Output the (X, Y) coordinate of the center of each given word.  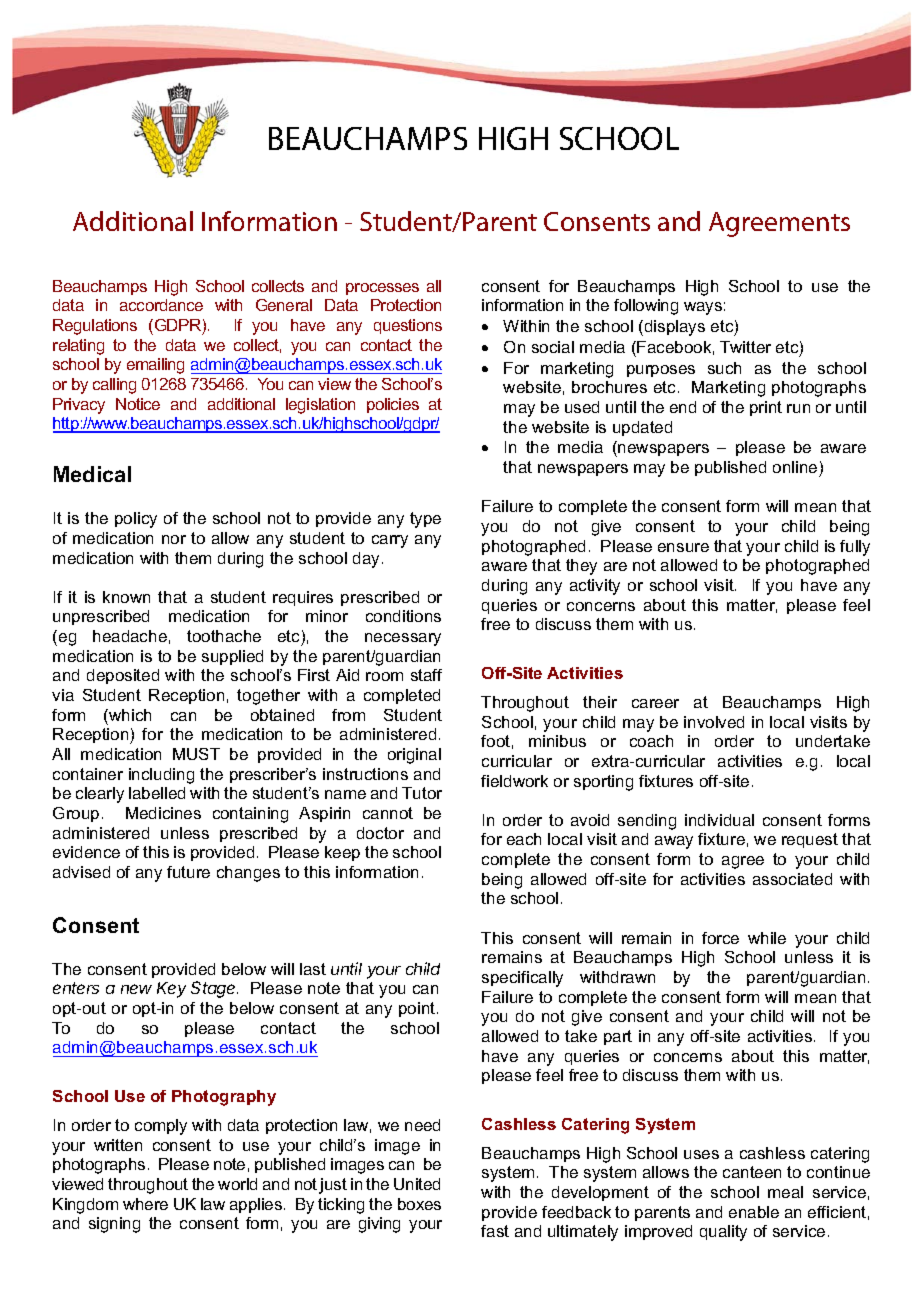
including (161, 776)
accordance (161, 305)
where (145, 1204)
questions (408, 326)
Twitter (745, 347)
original (414, 756)
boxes (419, 1204)
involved (714, 722)
